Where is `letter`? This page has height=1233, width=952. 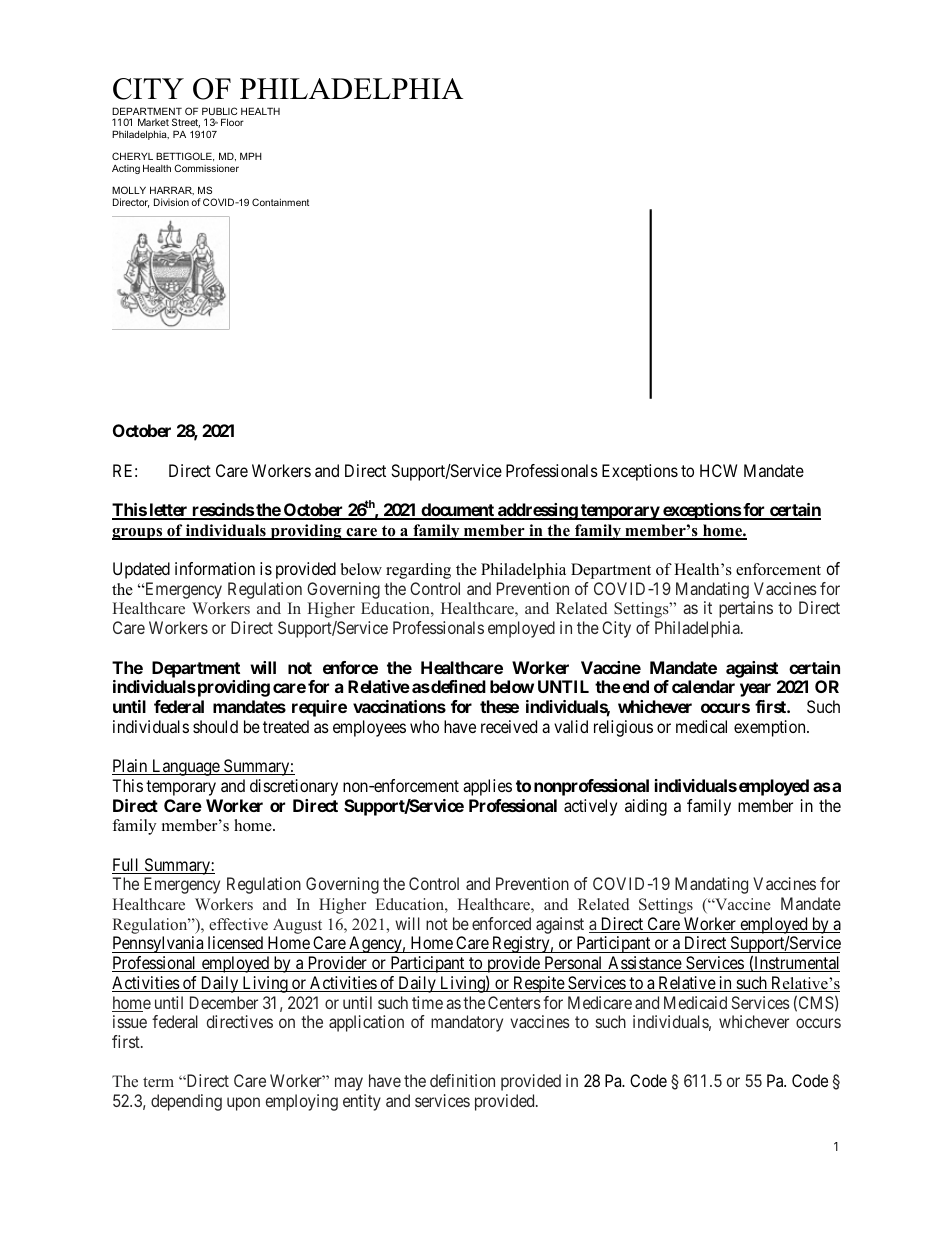
letter is located at coordinates (168, 511).
